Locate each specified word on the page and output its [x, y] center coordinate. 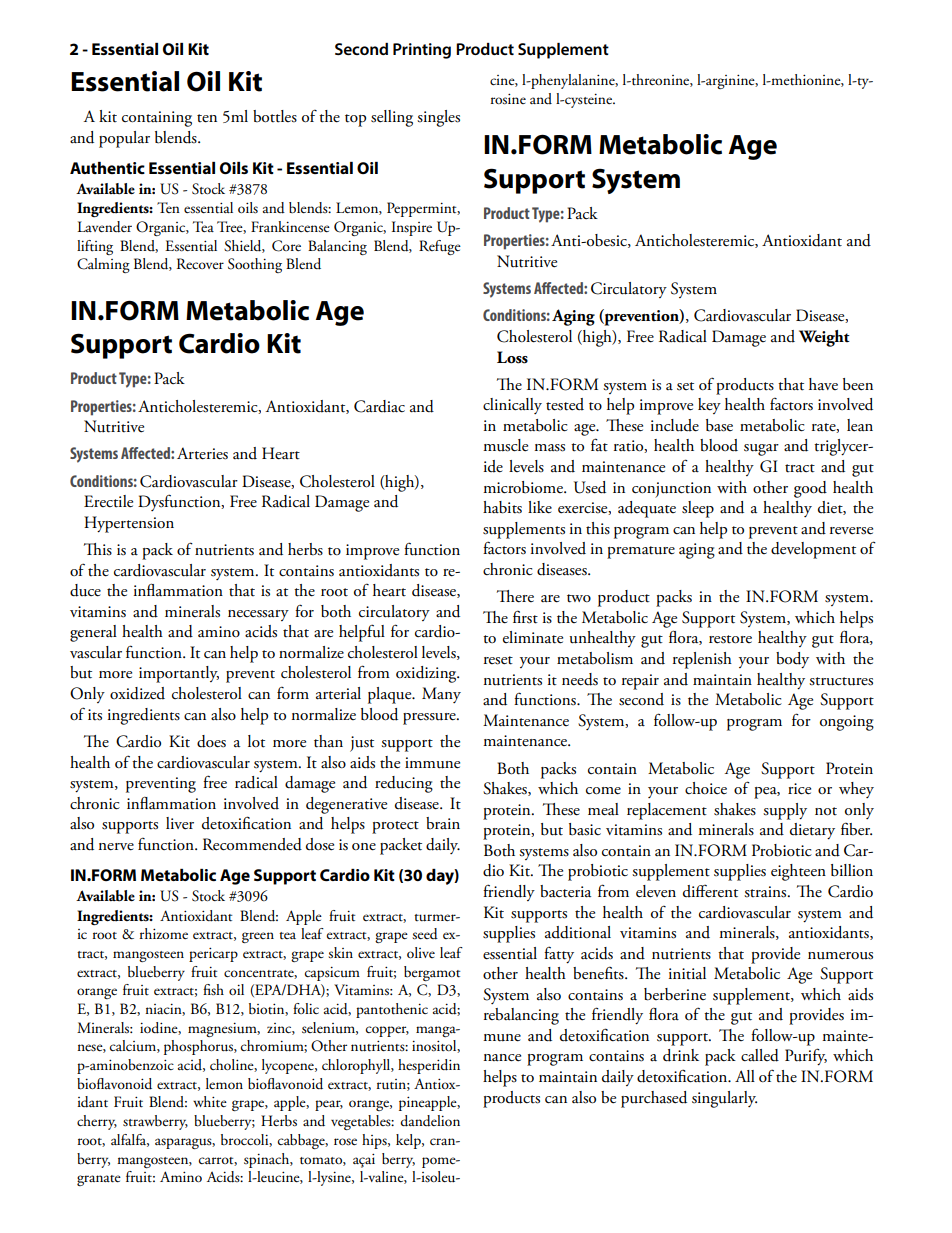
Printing [422, 51]
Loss [512, 357]
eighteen [798, 872]
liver [180, 823]
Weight [824, 338]
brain [443, 823]
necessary [258, 615]
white [210, 1102]
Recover [200, 263]
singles [438, 118]
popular [124, 139]
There [515, 596]
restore [730, 639]
